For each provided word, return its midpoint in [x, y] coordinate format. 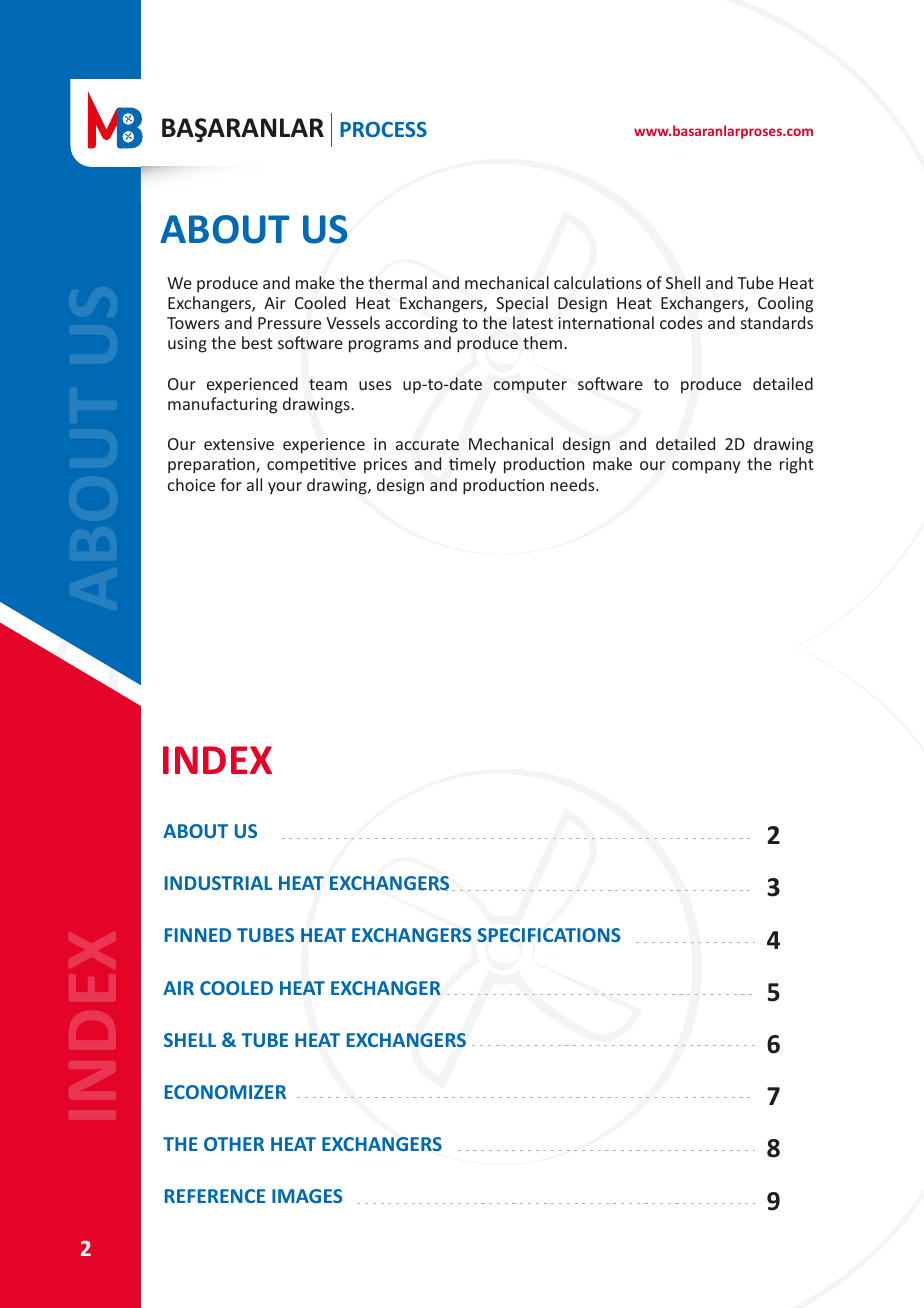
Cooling [785, 304]
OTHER [234, 1144]
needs [574, 484]
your [285, 488]
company [706, 467]
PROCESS [383, 129]
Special [522, 304]
